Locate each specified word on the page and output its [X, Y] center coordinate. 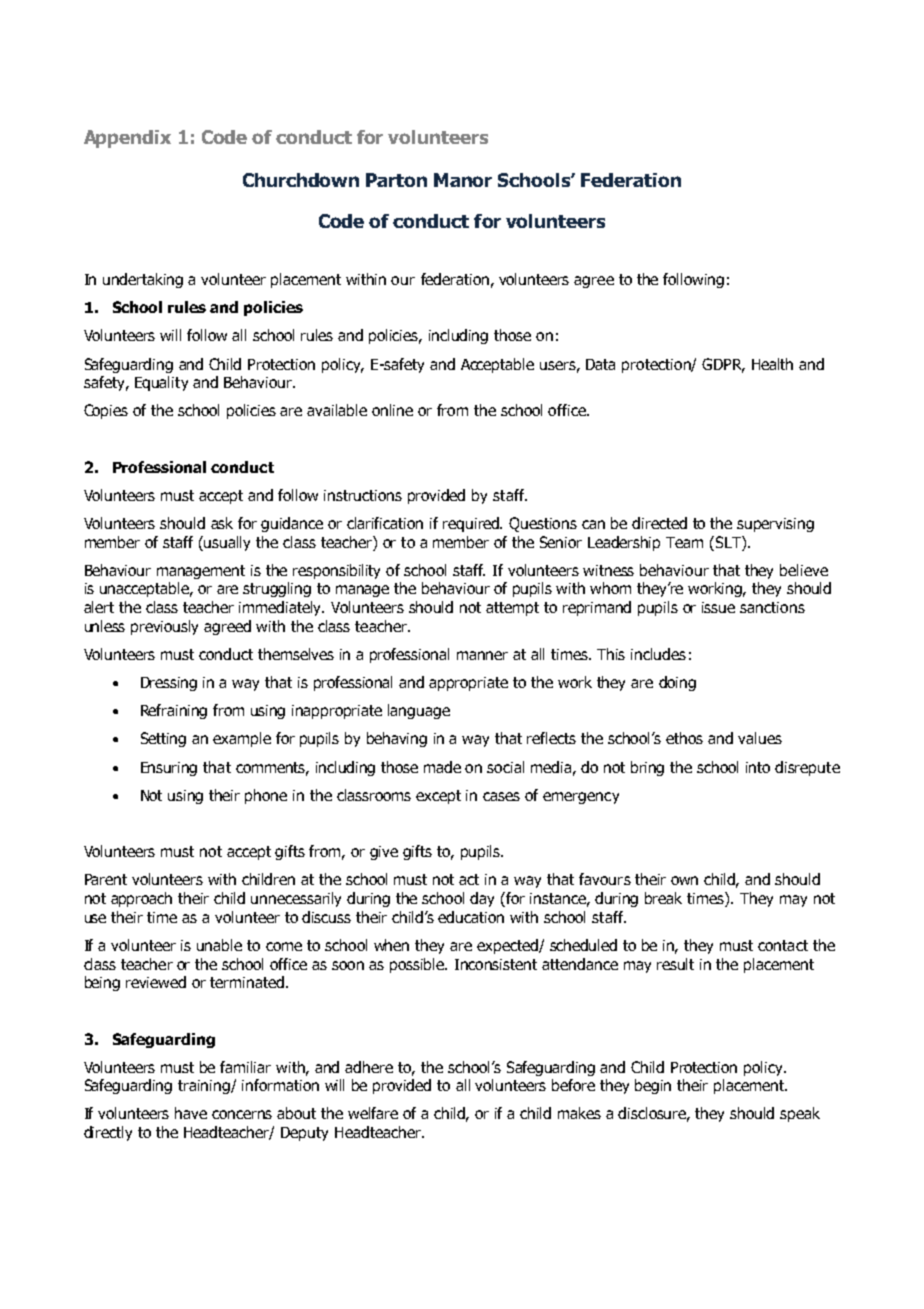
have [191, 1113]
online [392, 410]
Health [772, 364]
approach [141, 899]
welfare [373, 1113]
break [663, 898]
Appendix [127, 139]
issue [718, 607]
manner [482, 655]
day [482, 899]
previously [164, 627]
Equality [161, 383]
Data [600, 364]
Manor [463, 180]
